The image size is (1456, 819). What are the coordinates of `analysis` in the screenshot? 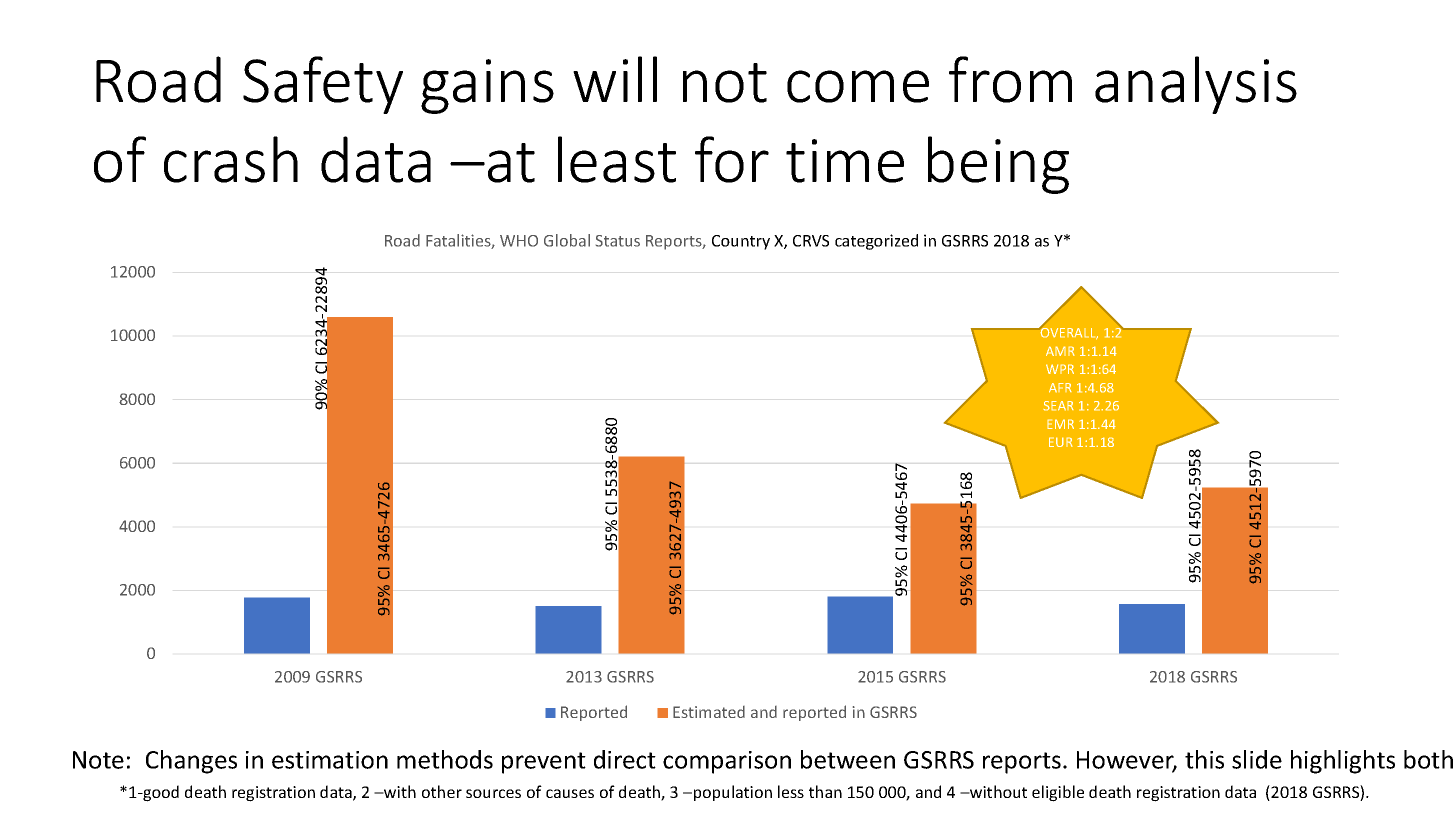 It's located at (1196, 85).
